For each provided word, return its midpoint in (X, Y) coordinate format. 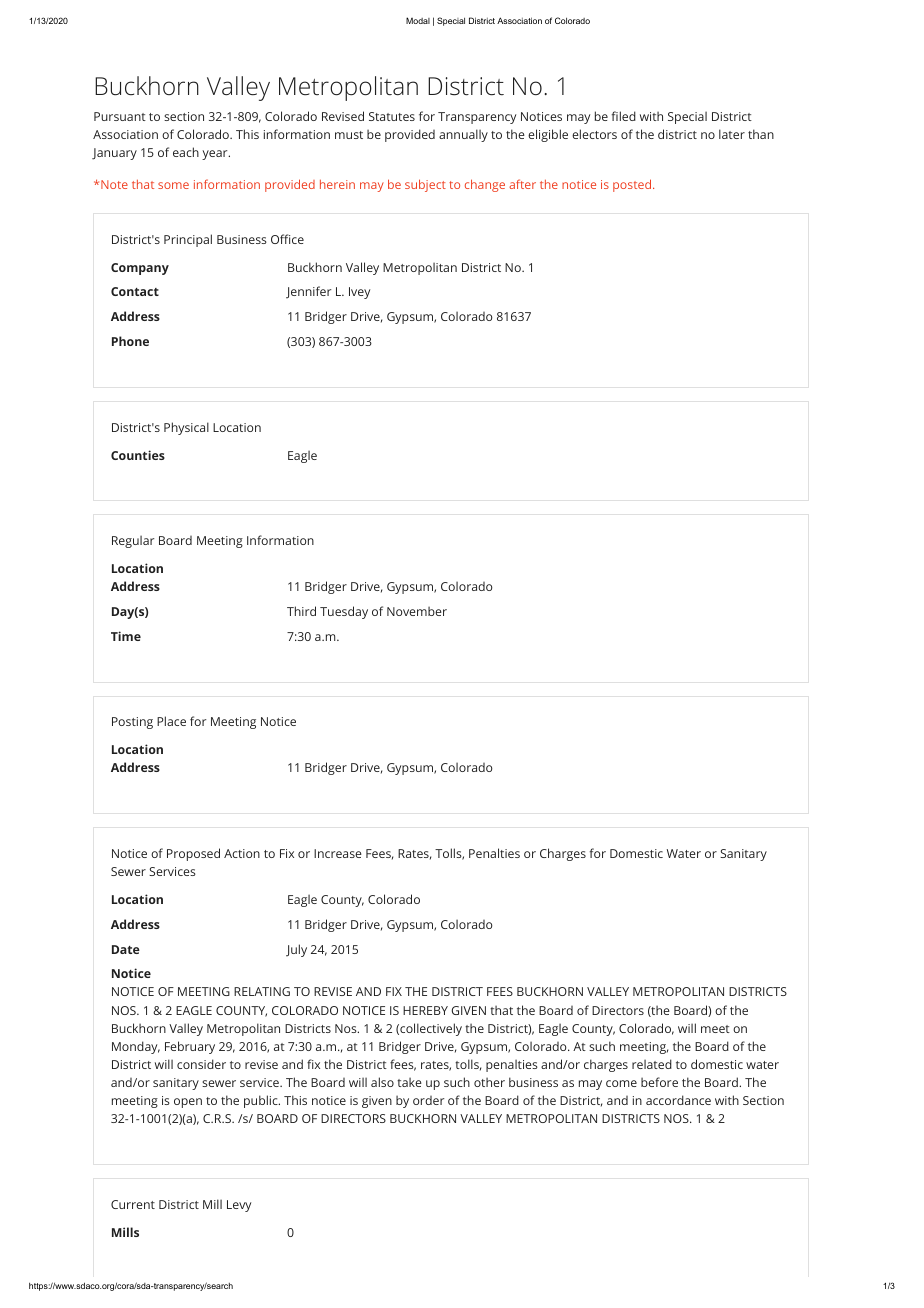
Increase (338, 853)
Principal (188, 240)
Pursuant (120, 116)
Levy (239, 1206)
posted (632, 185)
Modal (418, 20)
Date (126, 949)
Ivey (359, 293)
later (732, 134)
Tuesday (344, 612)
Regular (133, 541)
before (659, 1082)
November (417, 611)
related (652, 1064)
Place (171, 721)
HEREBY (425, 1010)
